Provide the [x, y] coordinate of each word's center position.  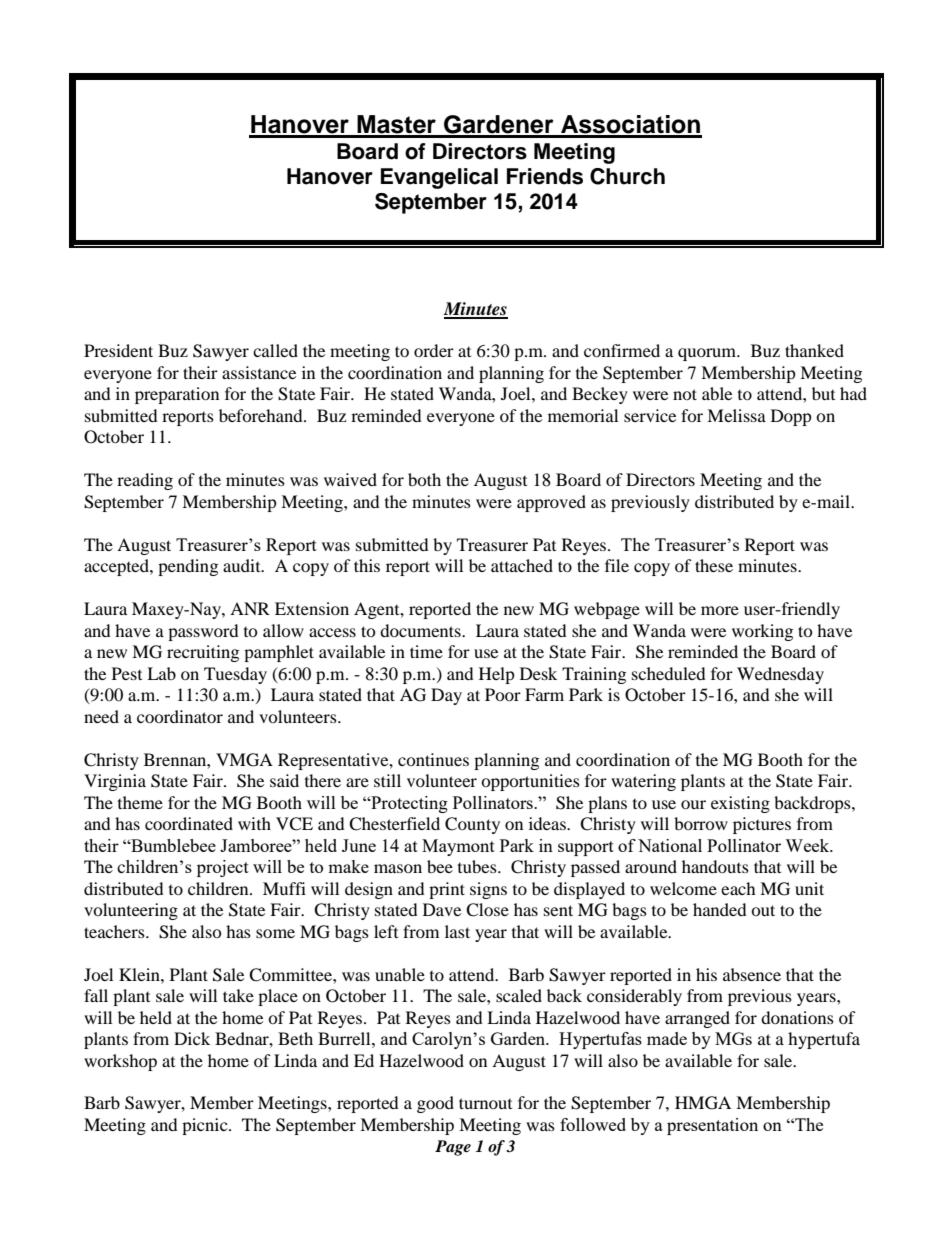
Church [627, 176]
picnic [206, 1126]
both [424, 479]
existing [740, 804]
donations [797, 1017]
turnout [485, 1103]
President [118, 350]
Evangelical [439, 178]
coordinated [189, 823]
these [714, 565]
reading [145, 481]
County [472, 825]
